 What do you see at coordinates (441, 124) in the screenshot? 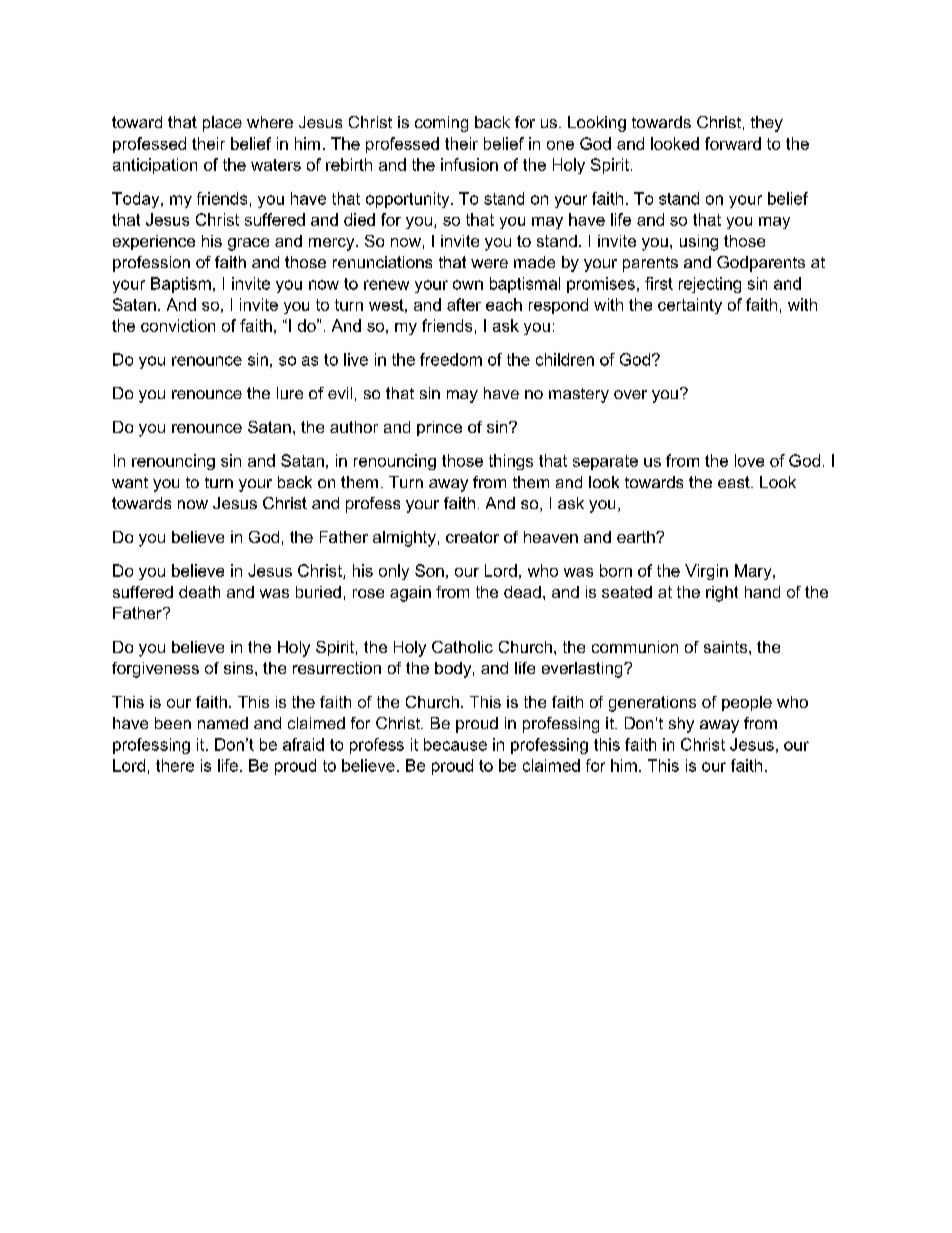
I see `coming` at bounding box center [441, 124].
